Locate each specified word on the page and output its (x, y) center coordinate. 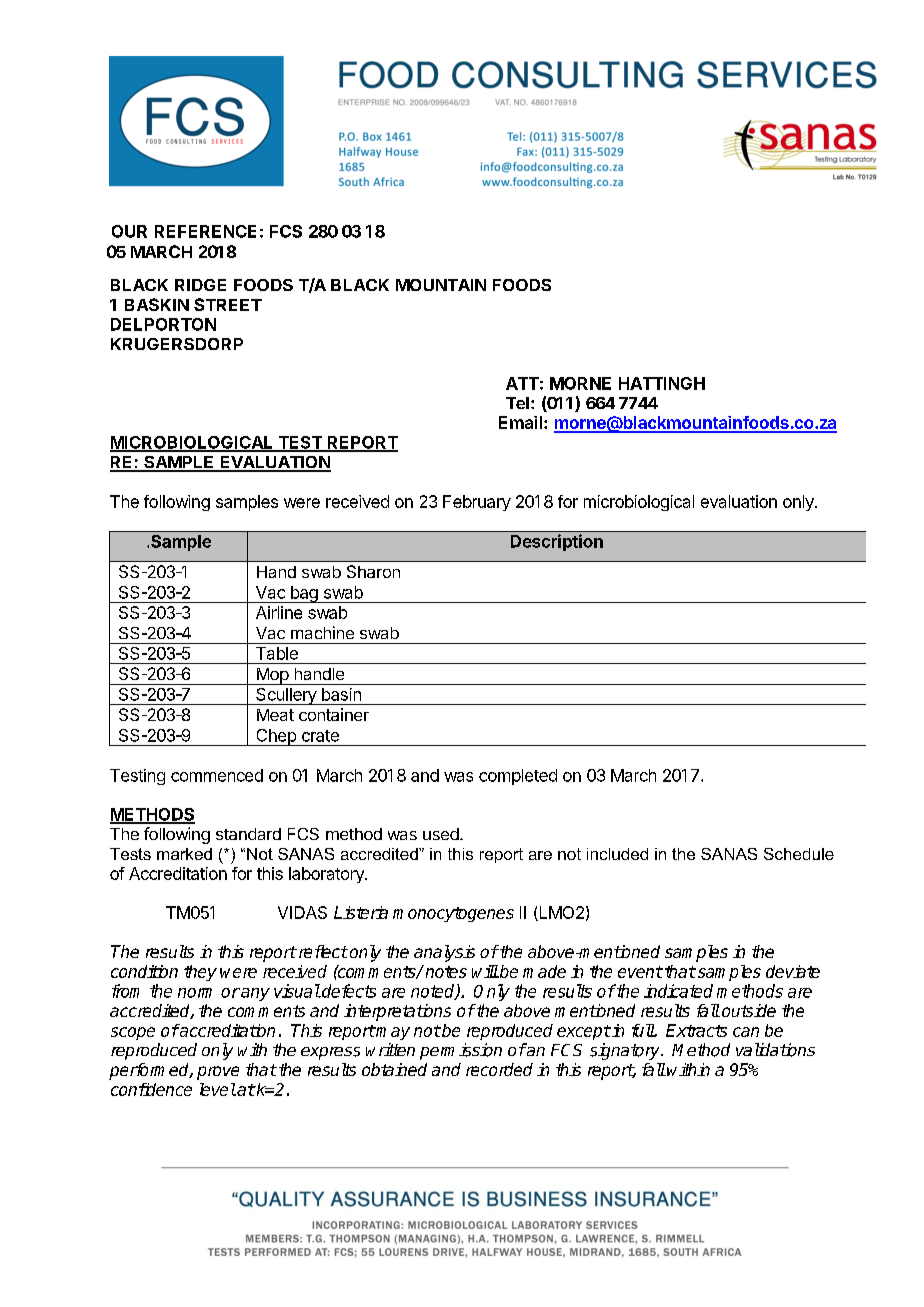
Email (520, 422)
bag (304, 594)
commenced (217, 775)
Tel (517, 403)
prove (218, 1073)
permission (461, 1051)
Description (557, 542)
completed (518, 777)
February (477, 503)
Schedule (799, 854)
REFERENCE (205, 231)
